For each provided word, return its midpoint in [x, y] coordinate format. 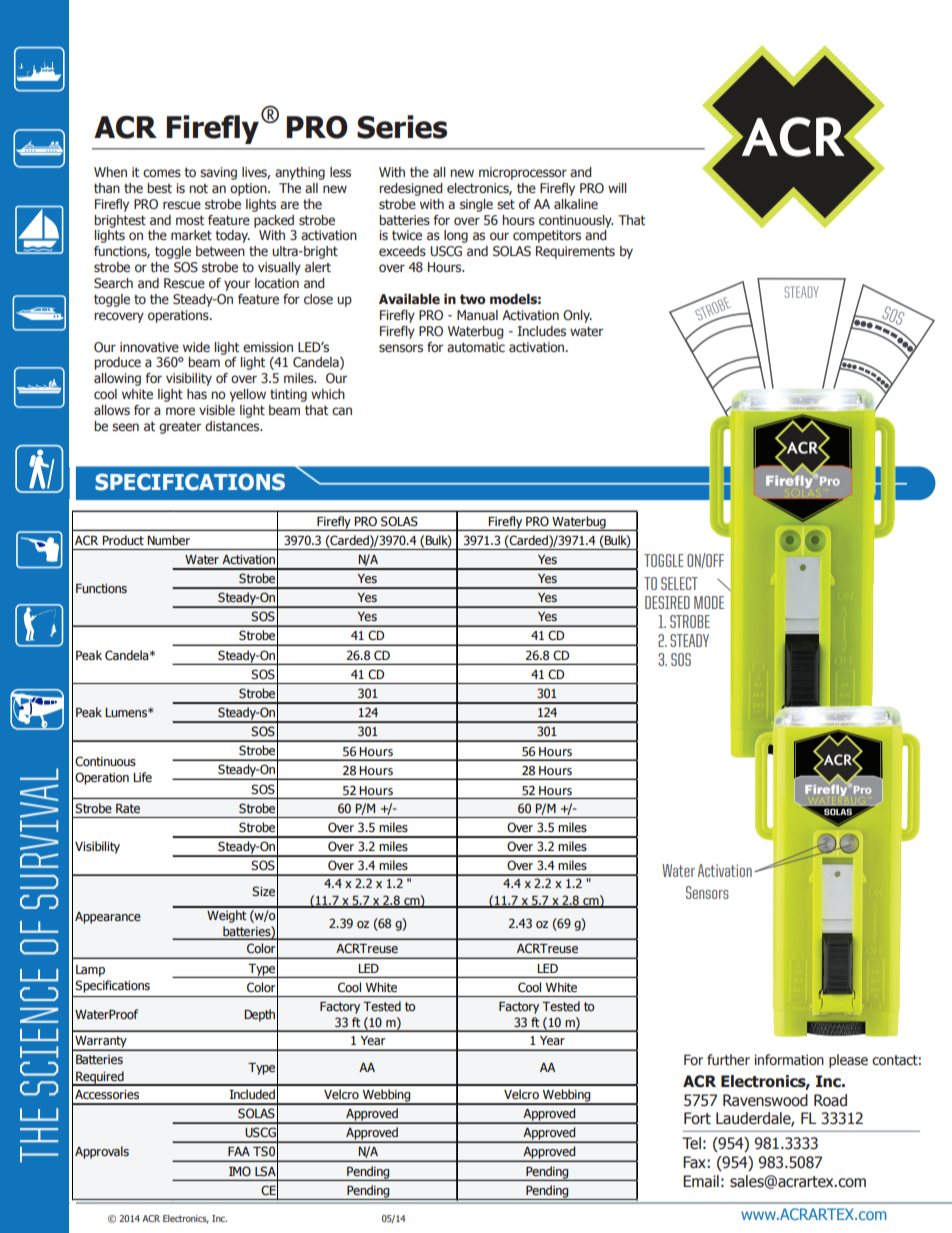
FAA [239, 1151]
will [617, 188]
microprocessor [523, 173]
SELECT [679, 583]
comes [162, 173]
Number [168, 540]
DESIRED [667, 602]
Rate [128, 808]
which [328, 394]
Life [142, 777]
